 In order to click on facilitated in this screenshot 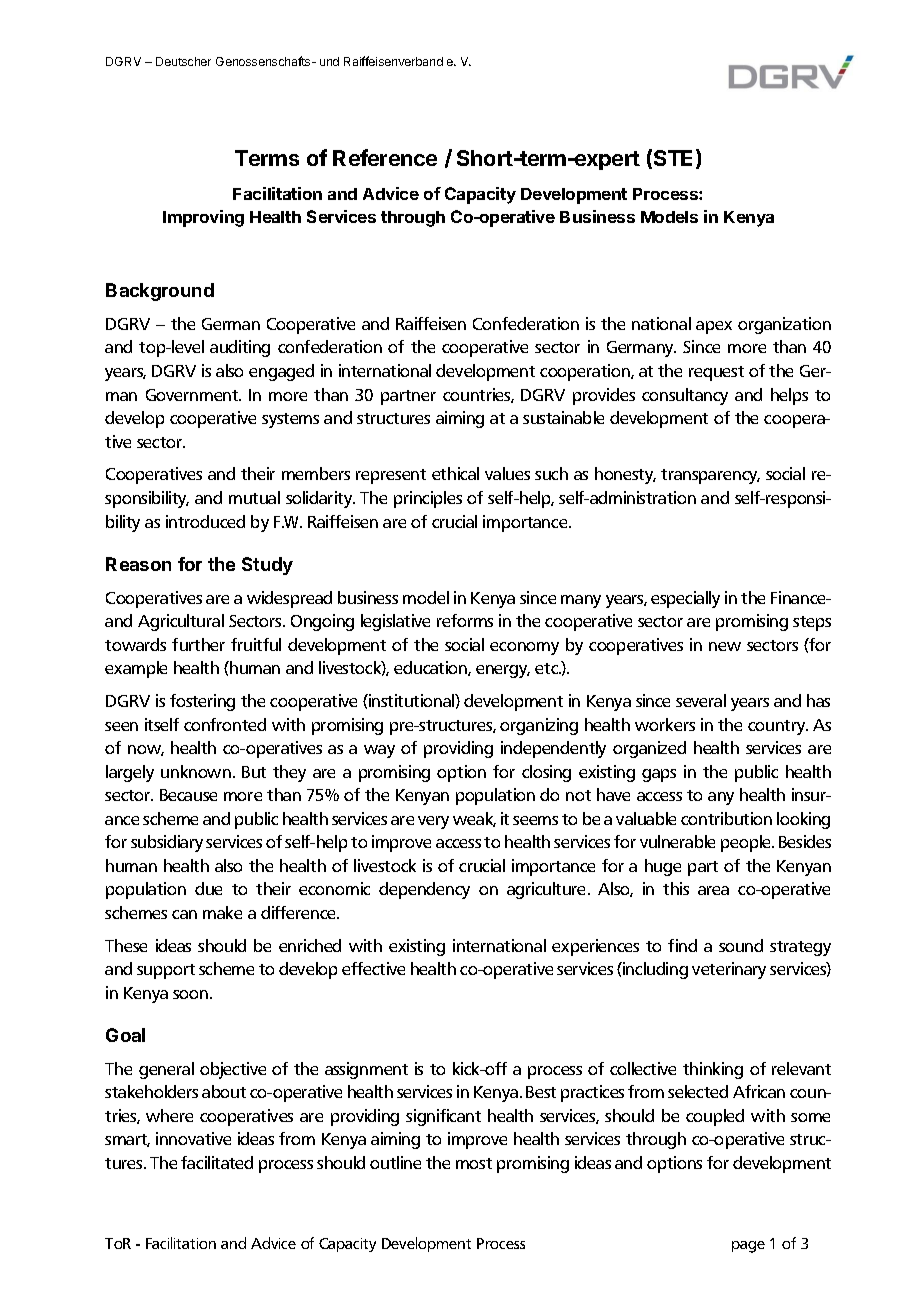, I will do `click(217, 1162)`.
